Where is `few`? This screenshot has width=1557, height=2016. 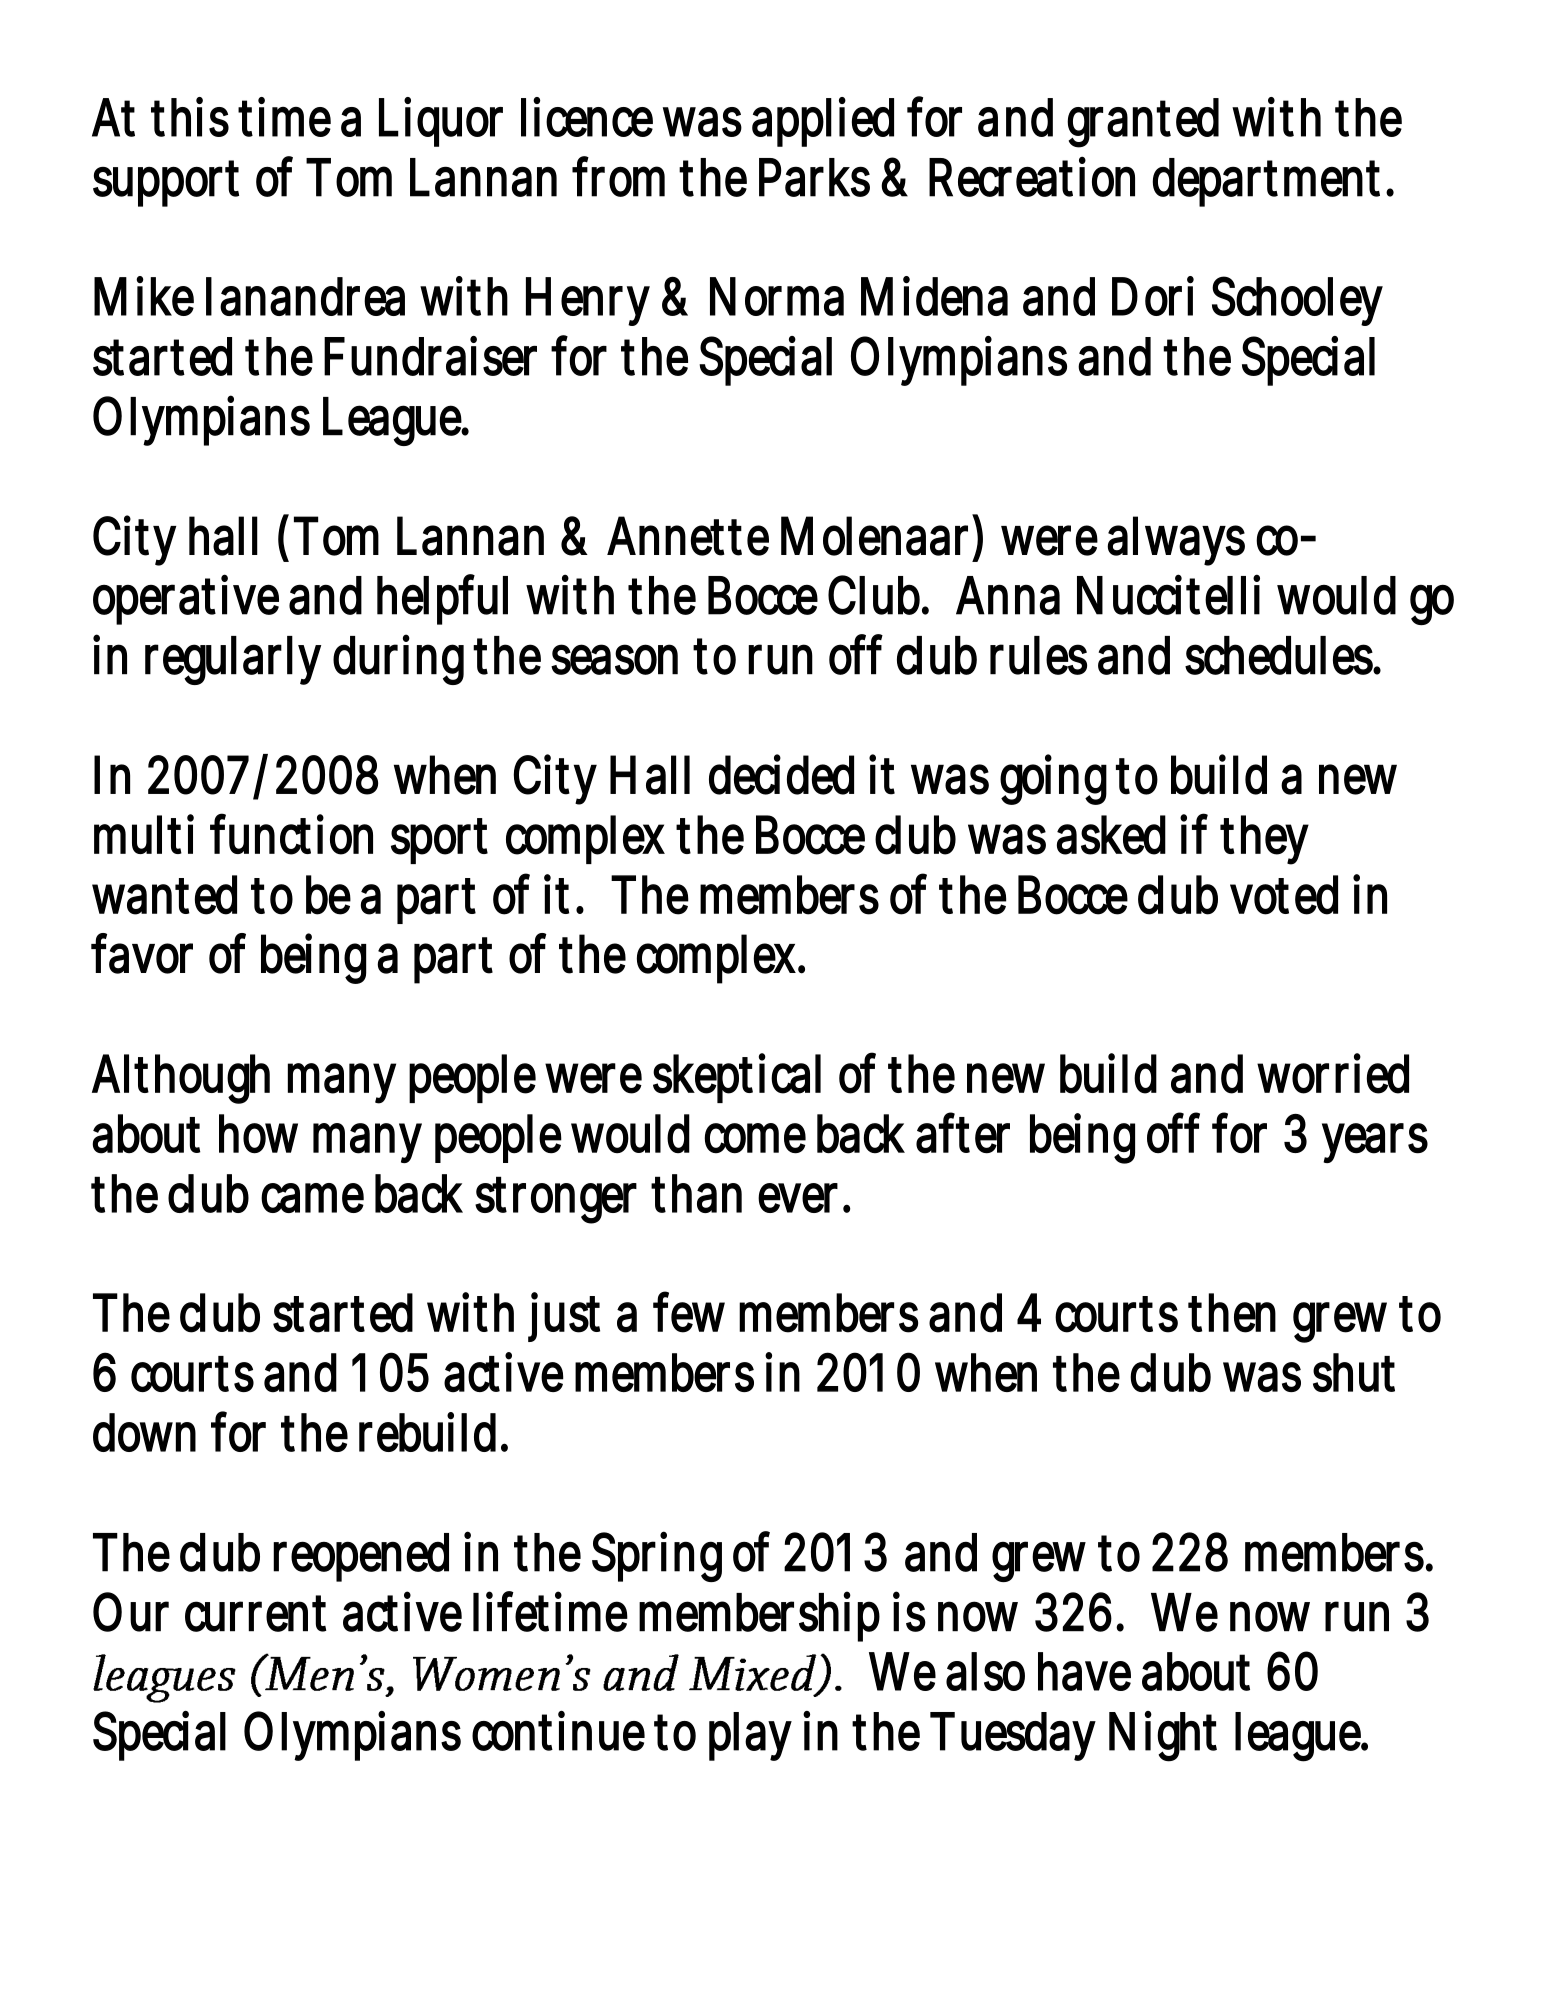
few is located at coordinates (689, 1312).
